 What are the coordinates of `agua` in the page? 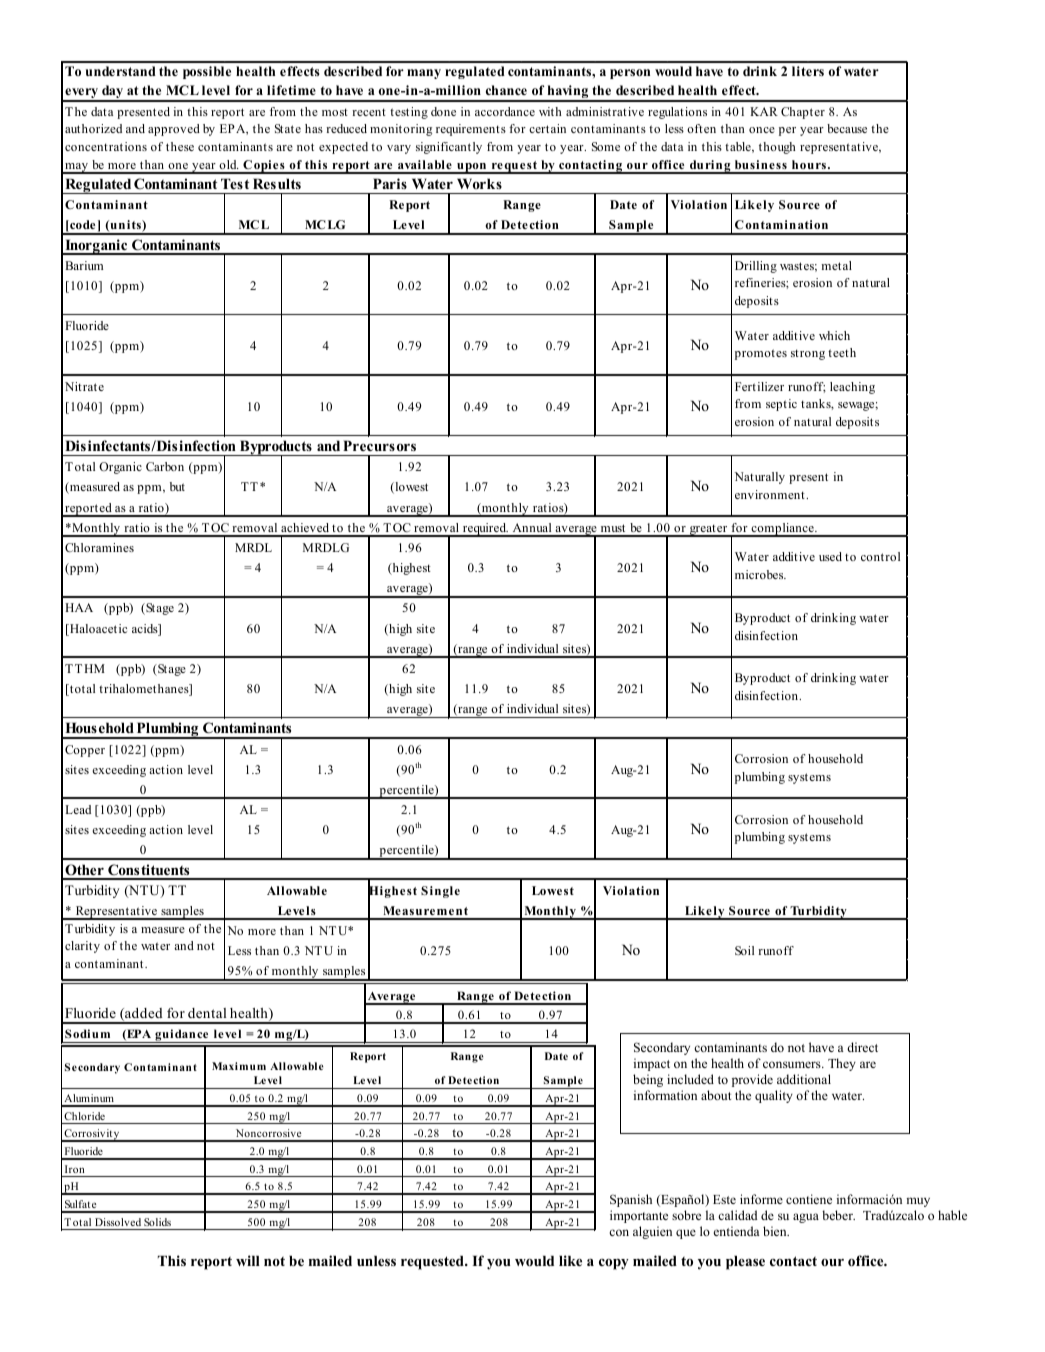 It's located at (806, 1218).
